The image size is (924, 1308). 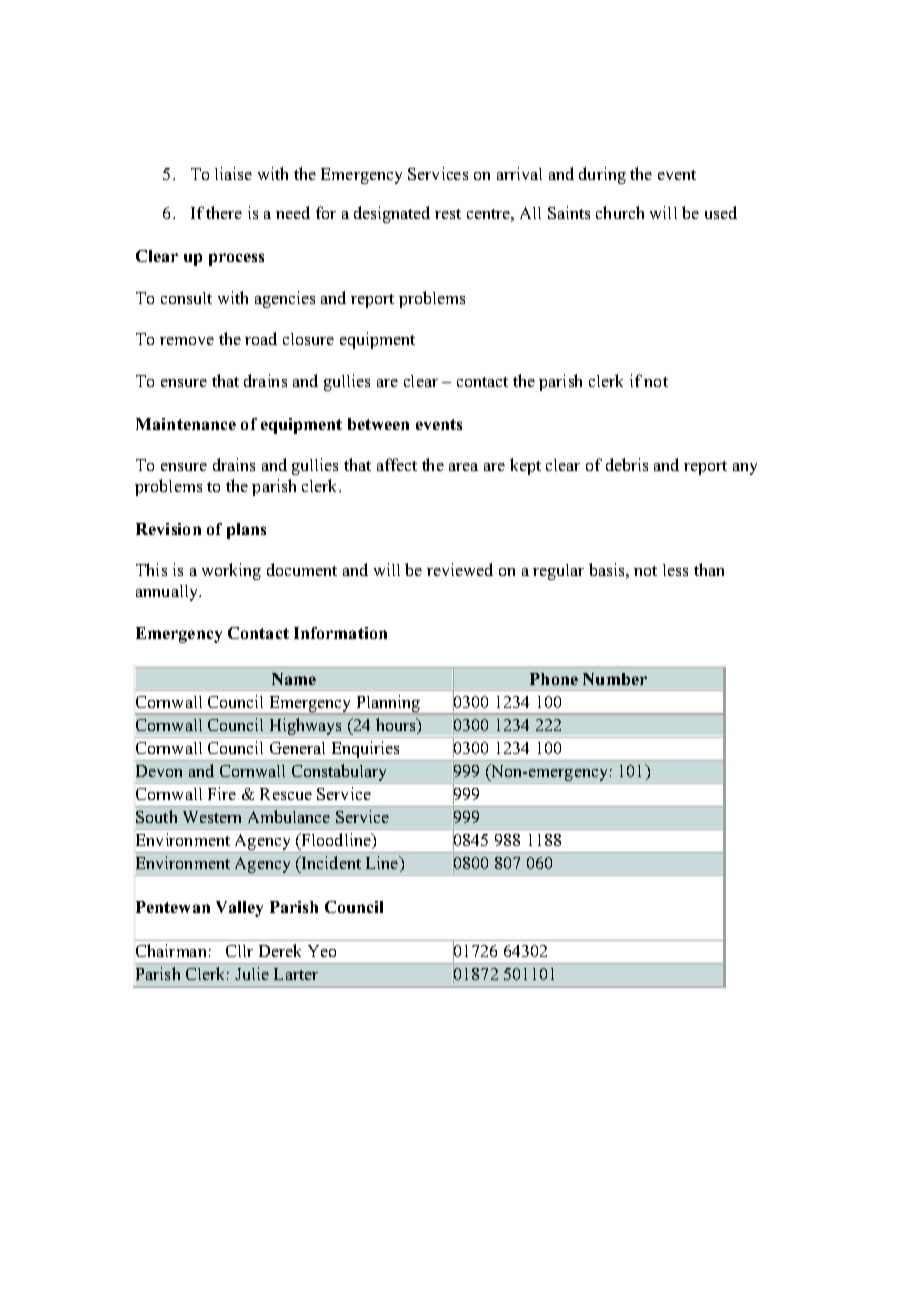 What do you see at coordinates (252, 973) in the image?
I see `Julie` at bounding box center [252, 973].
